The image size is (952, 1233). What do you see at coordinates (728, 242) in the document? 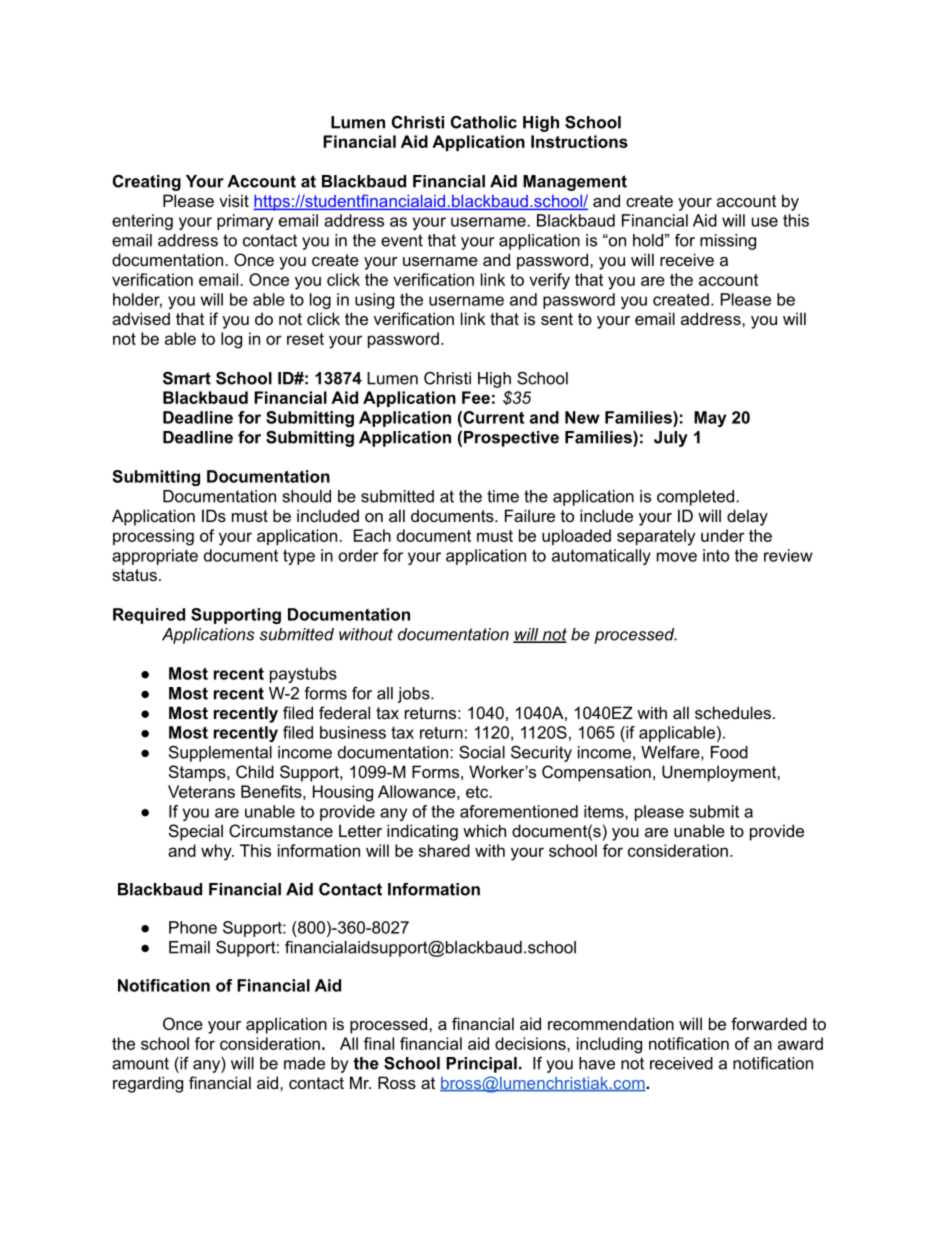
I see `missing` at bounding box center [728, 242].
